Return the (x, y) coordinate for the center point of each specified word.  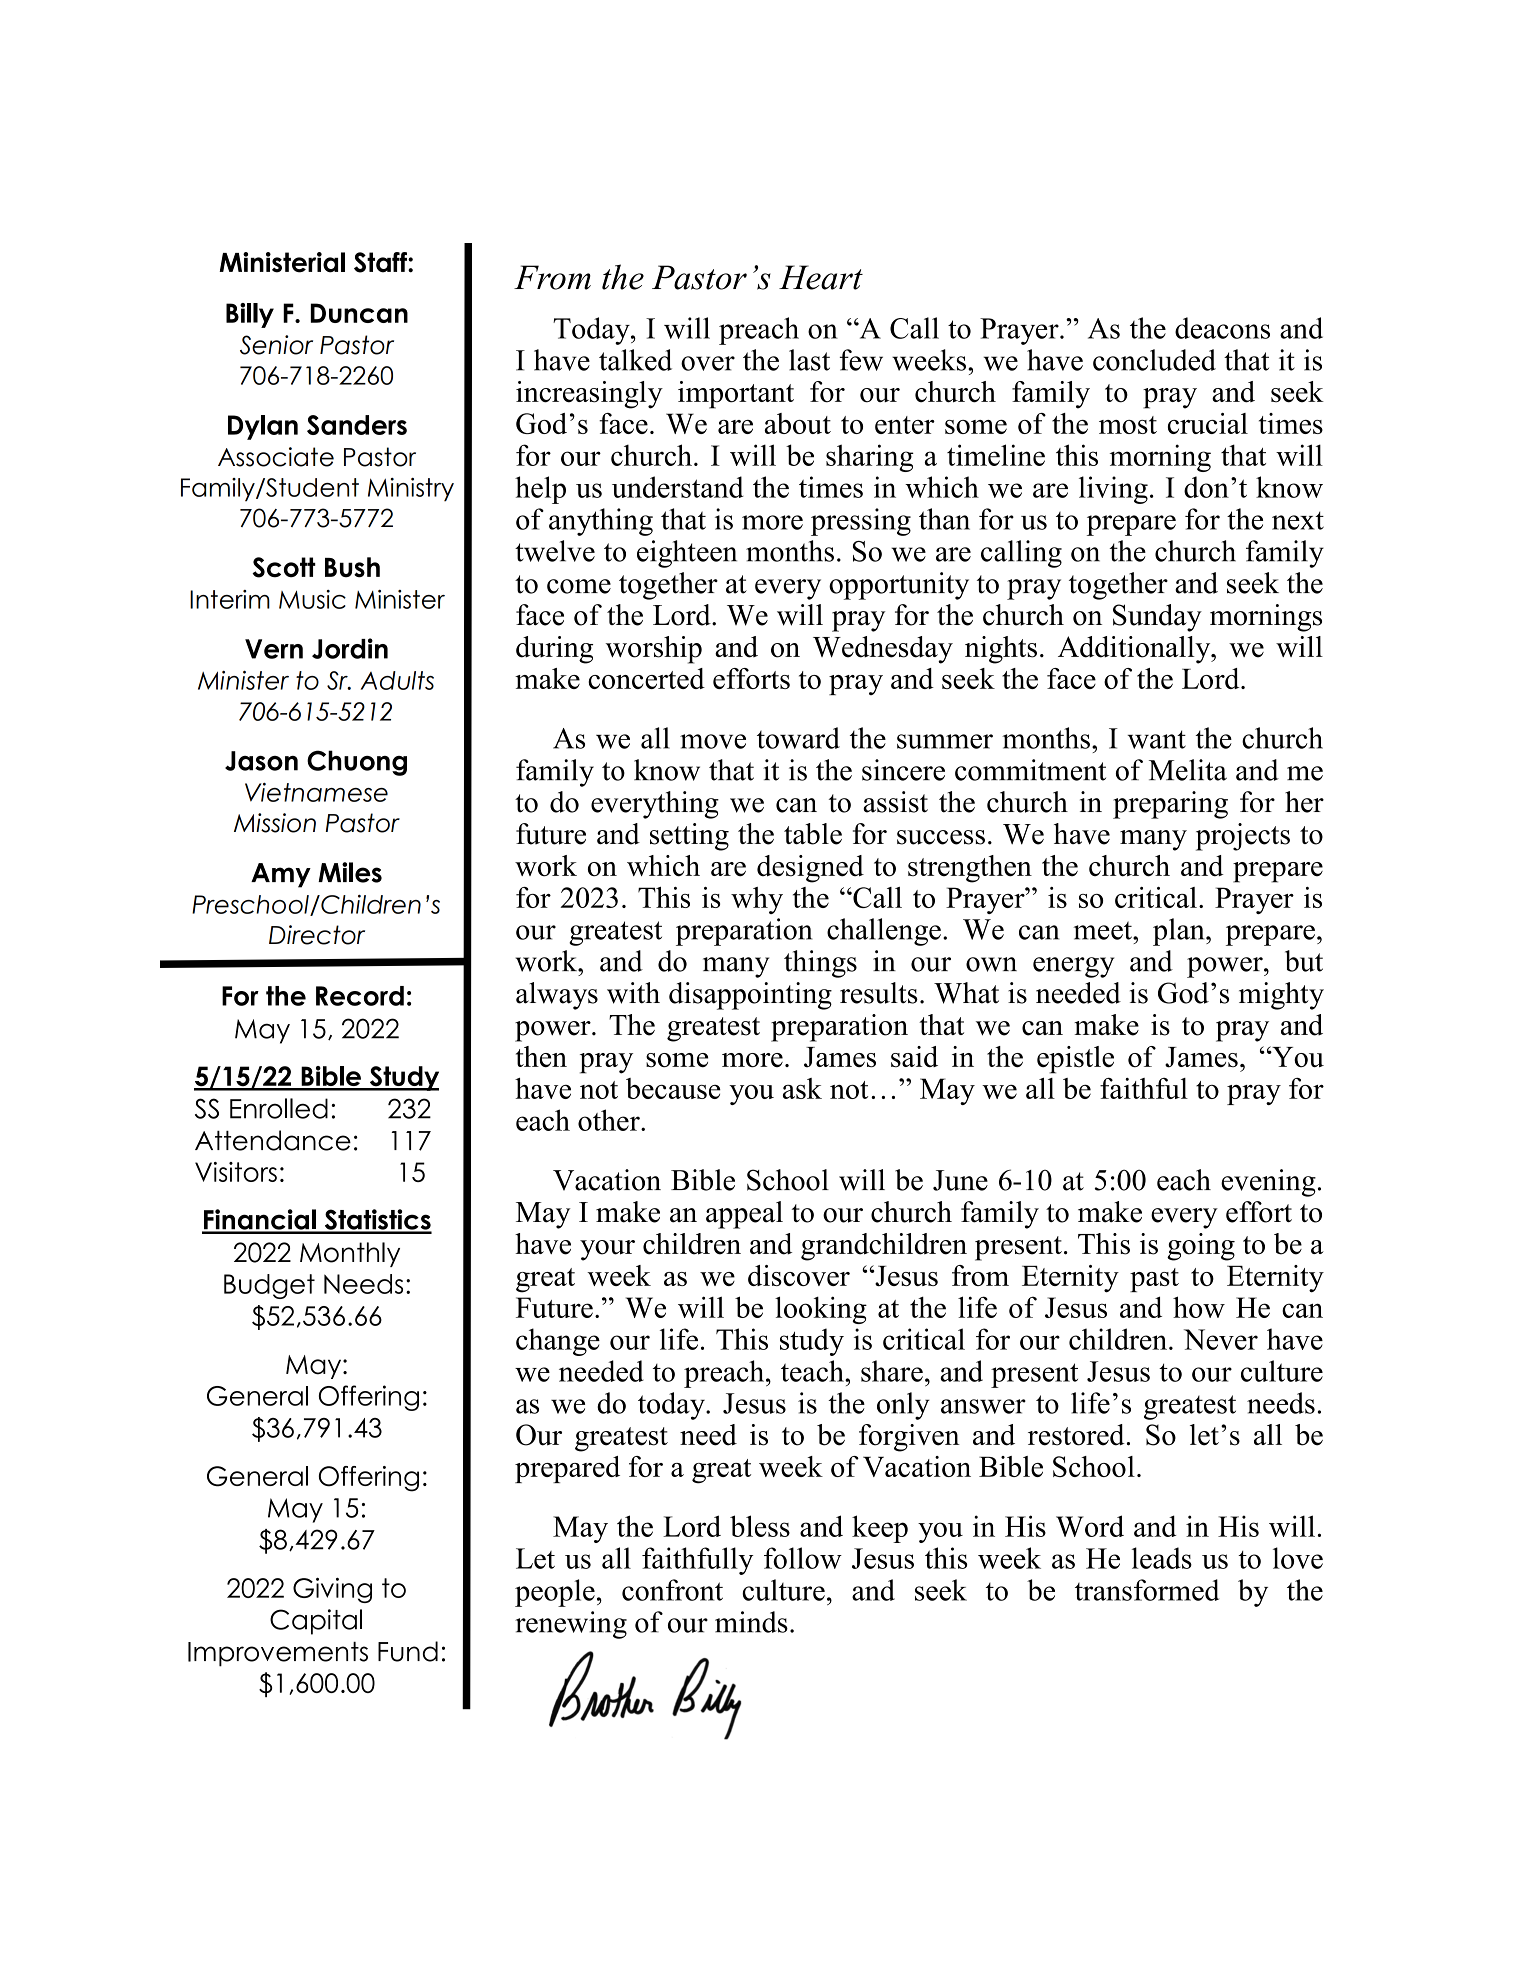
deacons (1222, 328)
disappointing (750, 996)
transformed (1147, 1590)
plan (1180, 932)
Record (360, 996)
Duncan (359, 313)
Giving (332, 1590)
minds (751, 1622)
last (809, 360)
